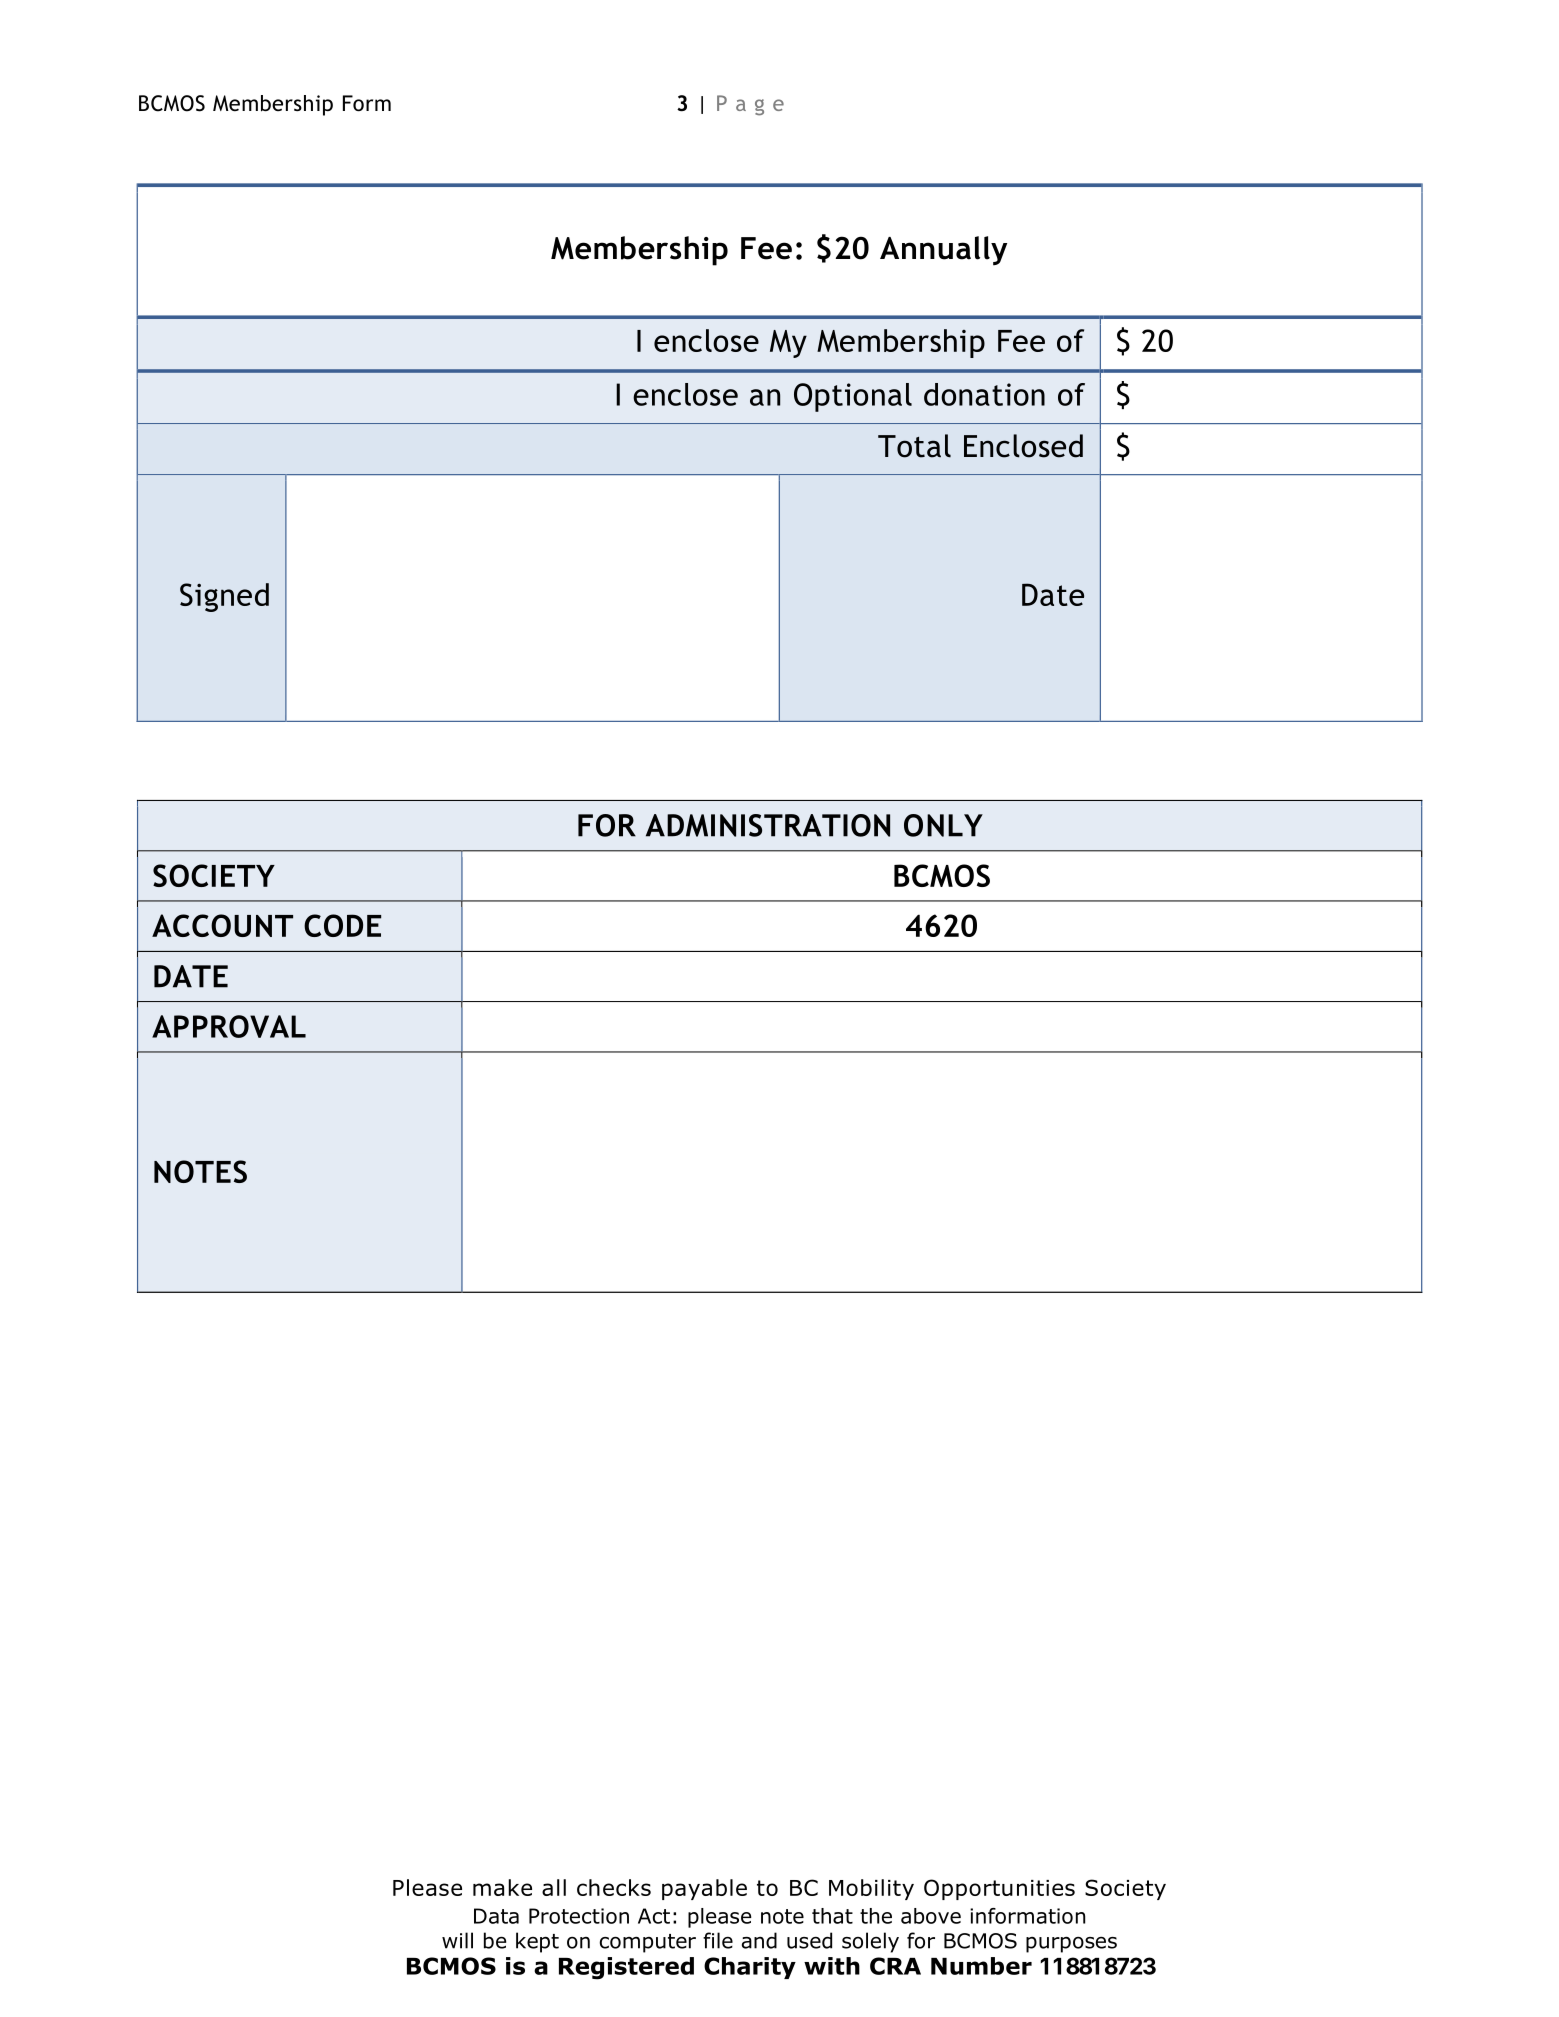 Image resolution: width=1559 pixels, height=2017 pixels. Describe the element at coordinates (654, 1916) in the document. I see `Act` at that location.
